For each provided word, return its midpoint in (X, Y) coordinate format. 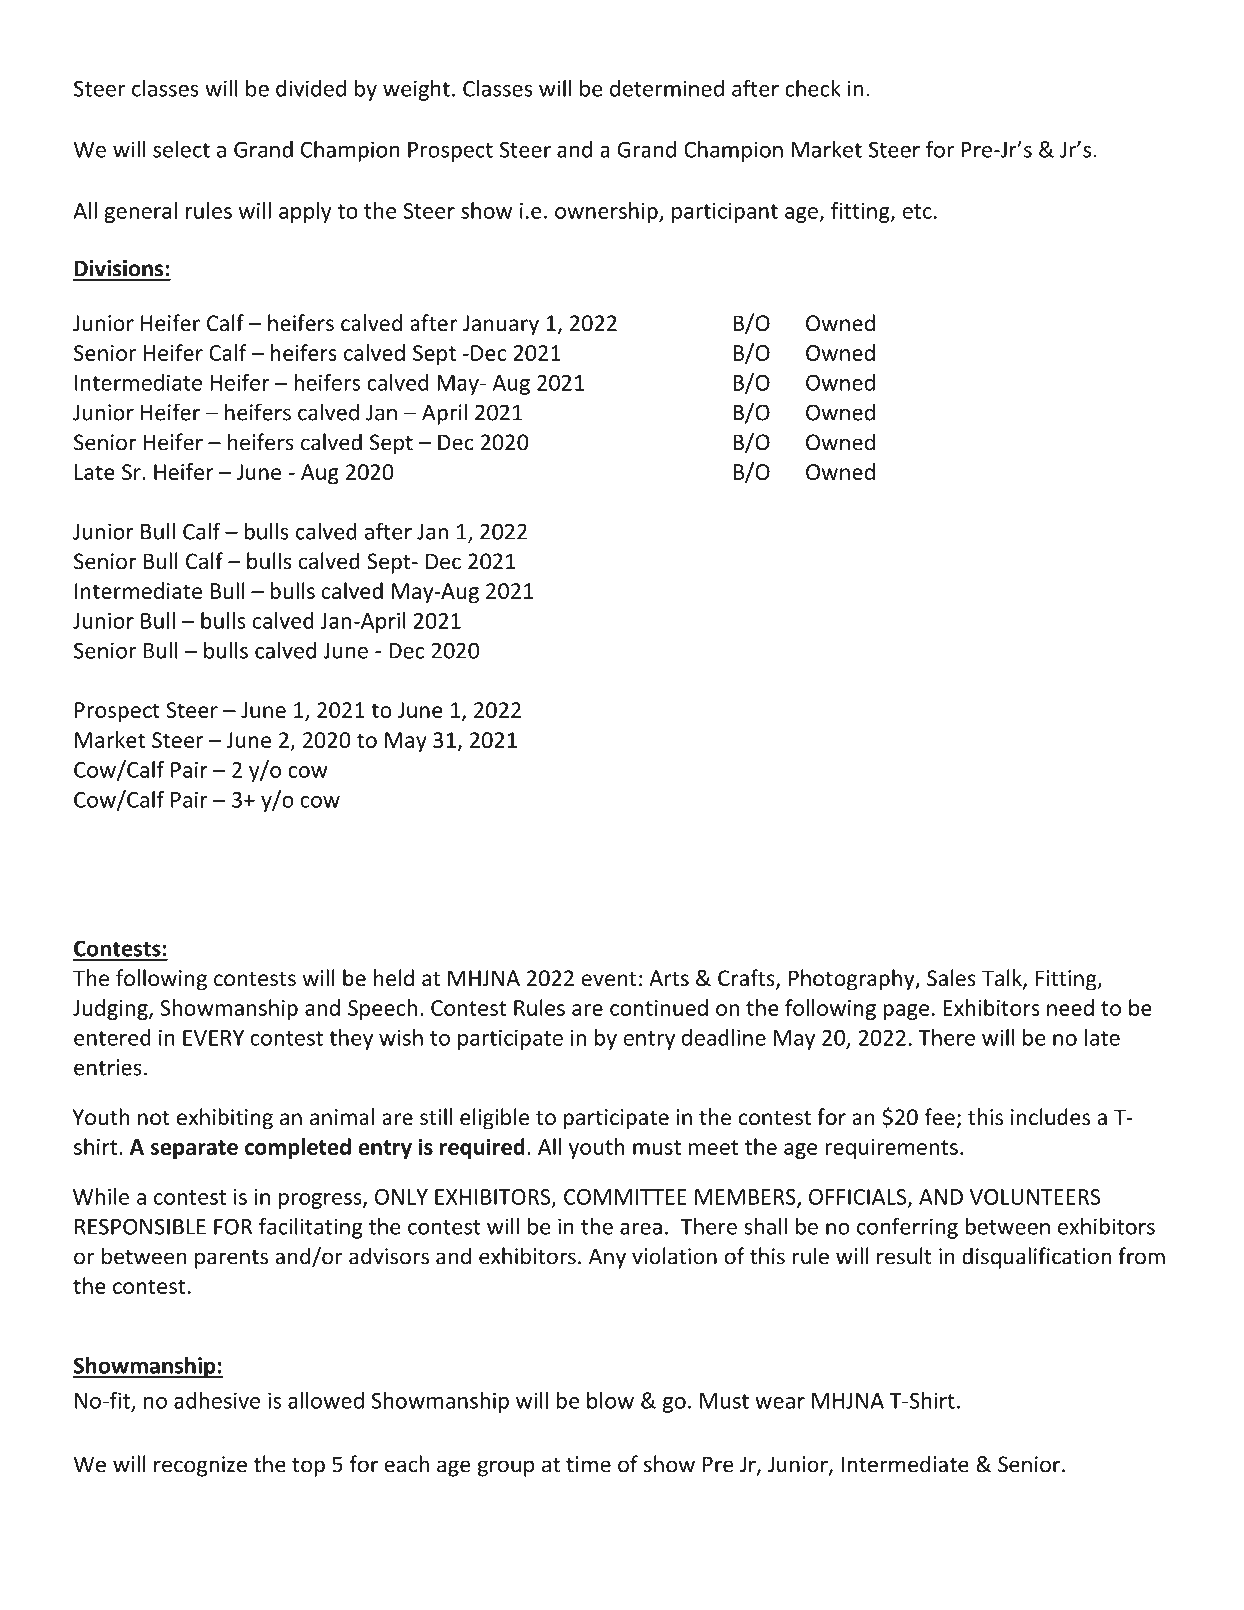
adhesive (217, 1400)
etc (917, 211)
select (181, 149)
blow (610, 1400)
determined (667, 88)
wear (780, 1403)
